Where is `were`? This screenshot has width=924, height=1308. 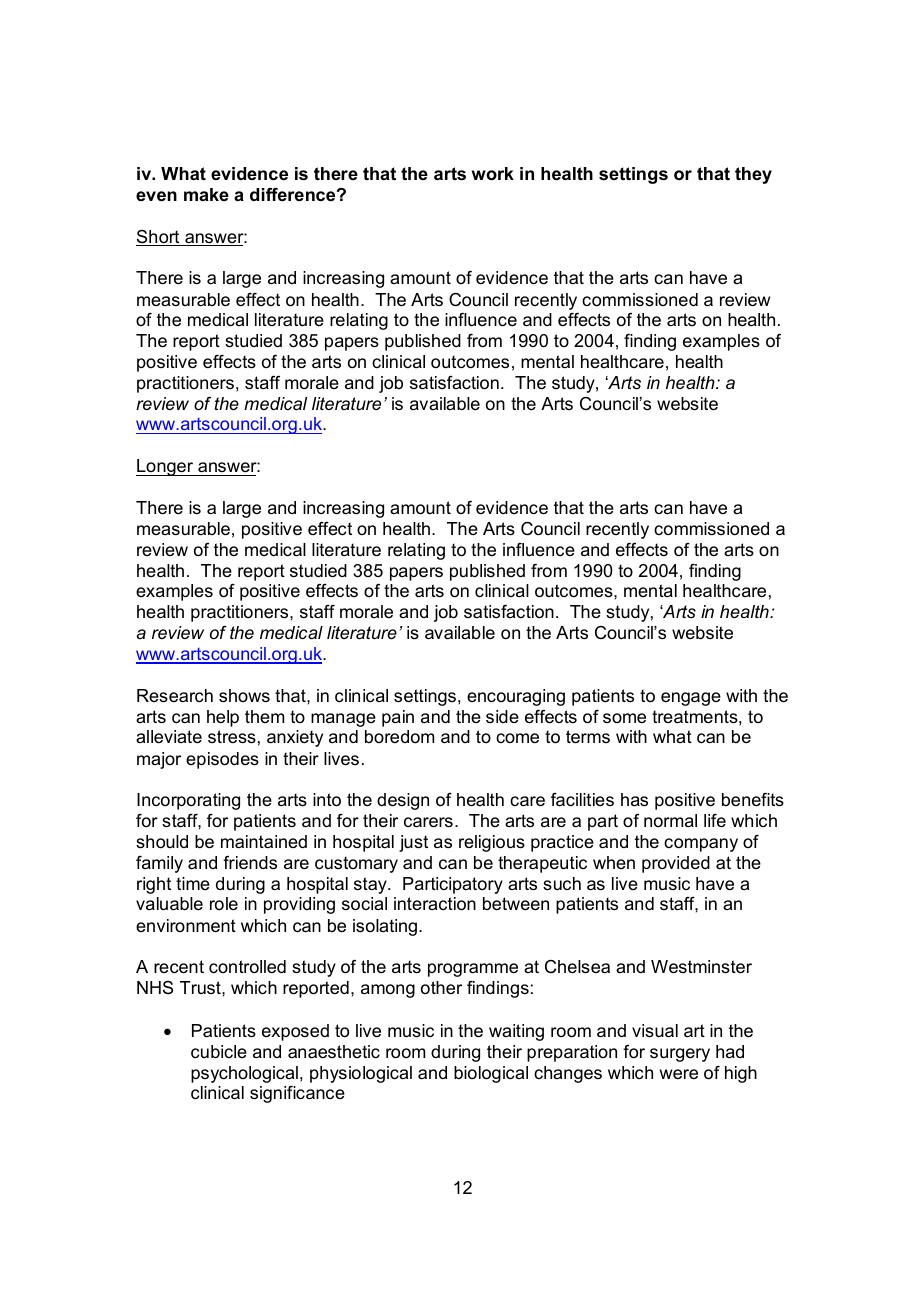
were is located at coordinates (679, 1074).
